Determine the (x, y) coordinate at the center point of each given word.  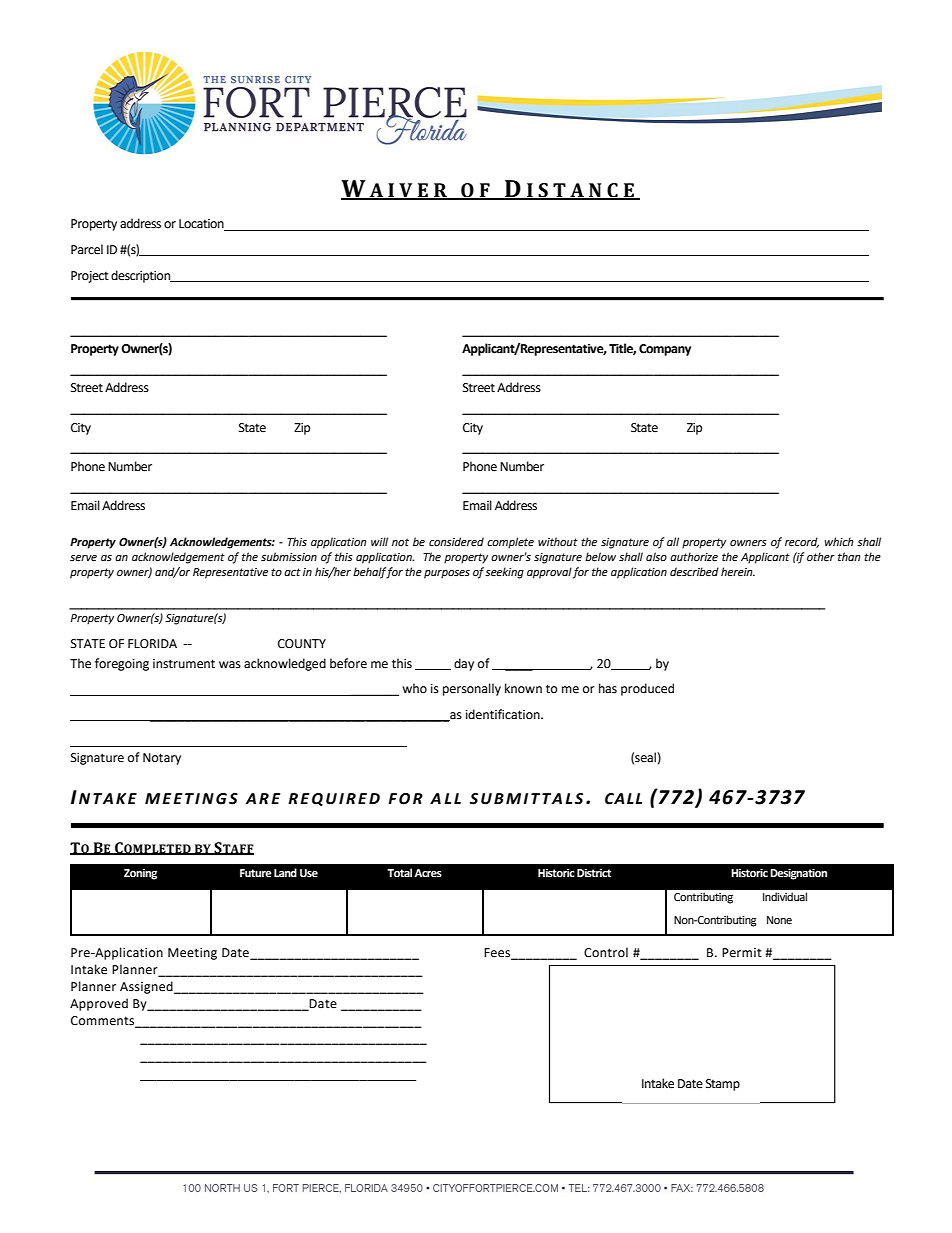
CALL (623, 799)
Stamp (723, 1085)
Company (665, 350)
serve (83, 558)
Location (202, 225)
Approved (99, 1004)
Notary (162, 759)
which (839, 541)
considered (456, 542)
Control (606, 952)
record (802, 542)
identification (504, 714)
